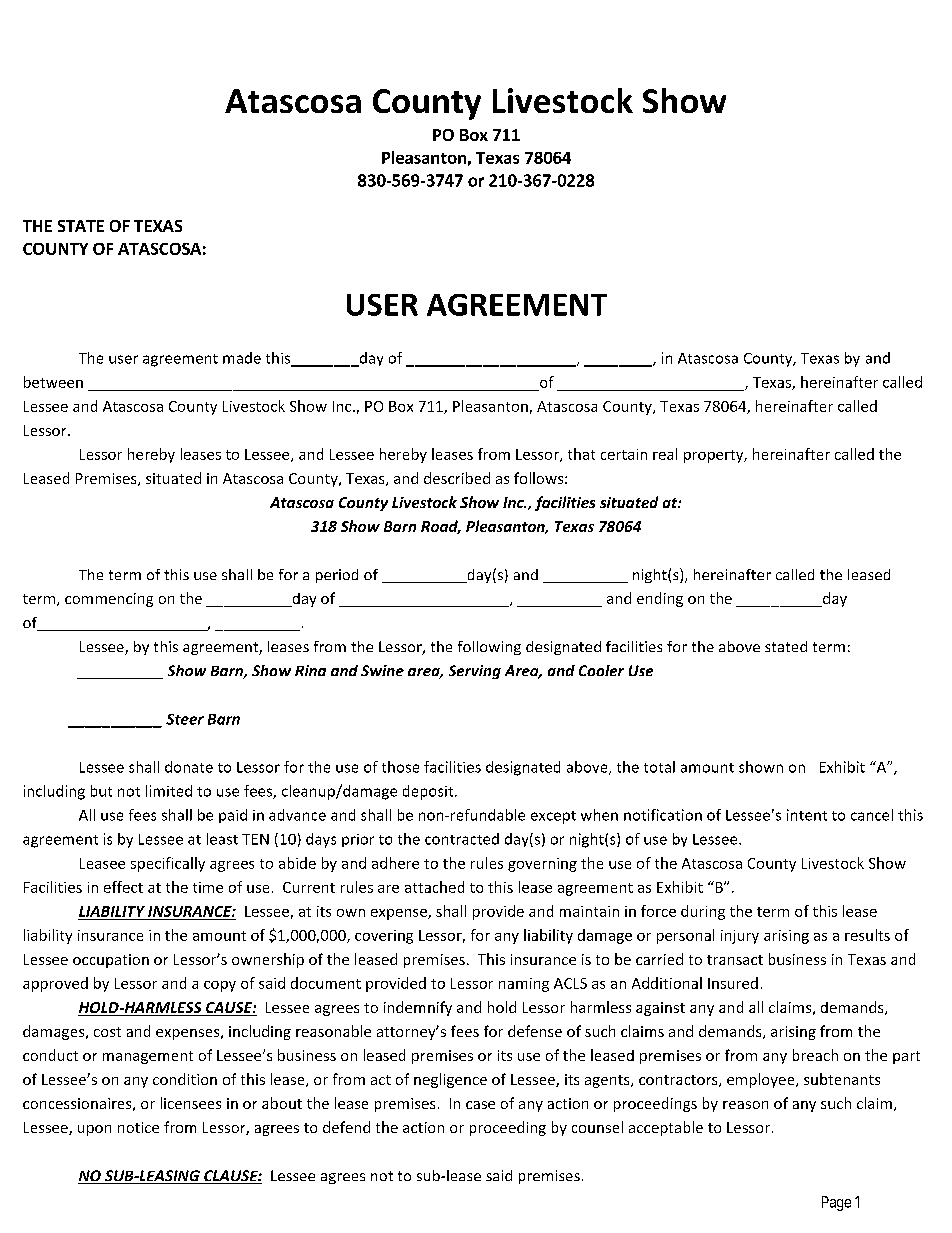  Describe the element at coordinates (475, 672) in the image. I see `Serving` at that location.
